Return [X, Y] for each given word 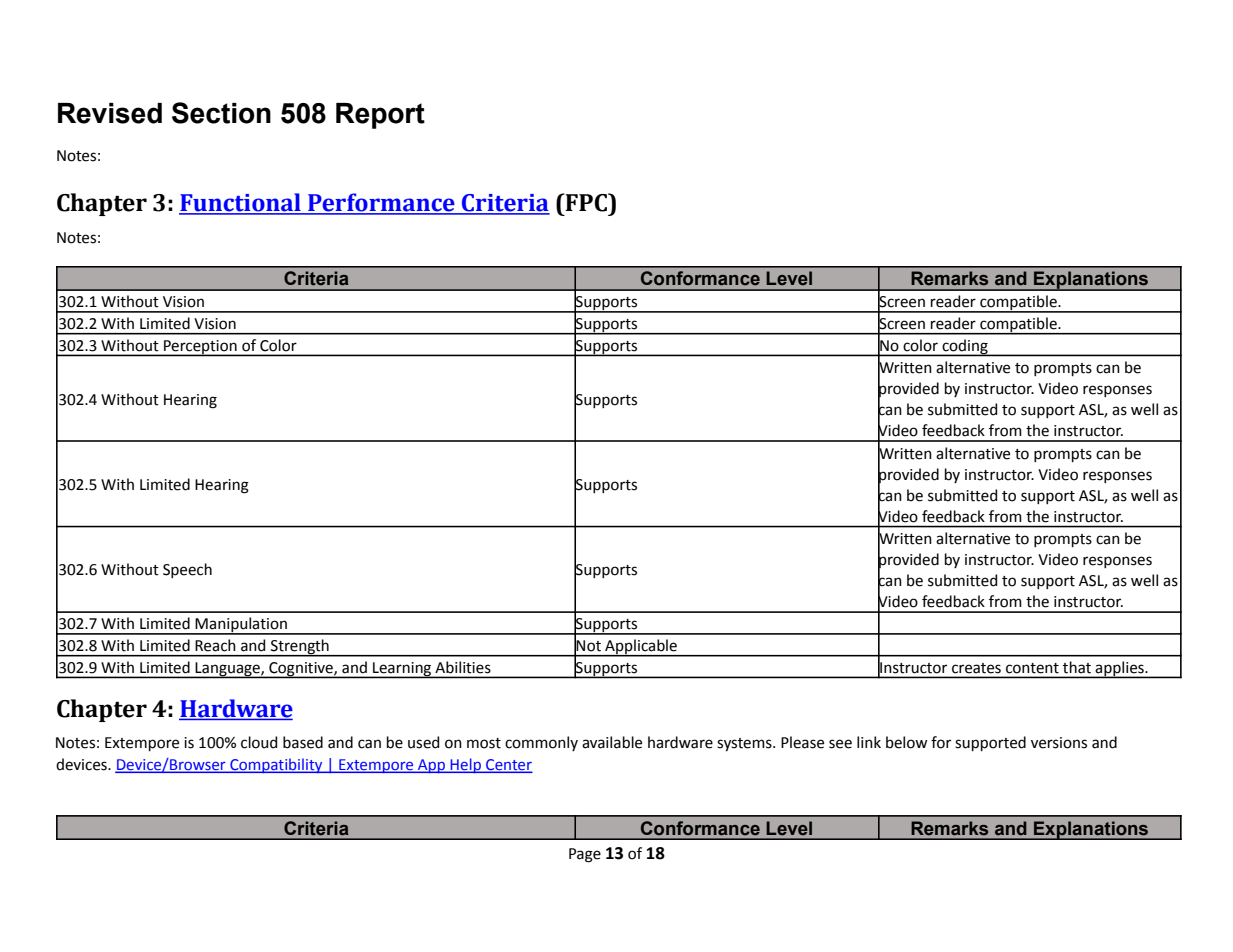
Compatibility [276, 765]
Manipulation [241, 625]
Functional [241, 203]
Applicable [641, 648]
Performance [381, 203]
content [1032, 668]
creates [976, 668]
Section [221, 113]
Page [585, 855]
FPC [586, 202]
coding [965, 348]
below [906, 742]
